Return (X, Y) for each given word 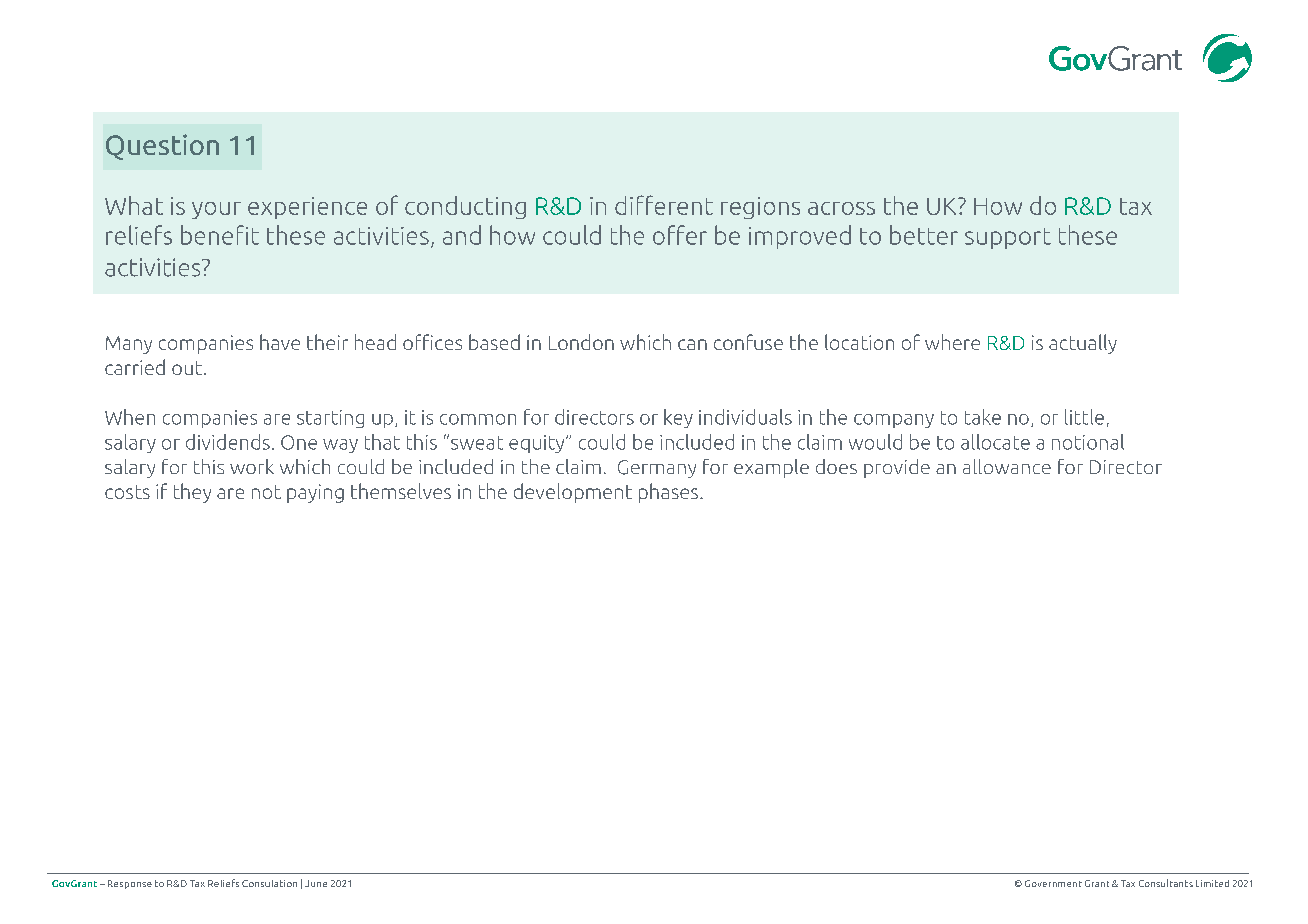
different (664, 205)
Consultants (1166, 883)
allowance (1007, 466)
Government (1053, 883)
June (316, 883)
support (1008, 238)
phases (670, 493)
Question (162, 147)
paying (315, 493)
